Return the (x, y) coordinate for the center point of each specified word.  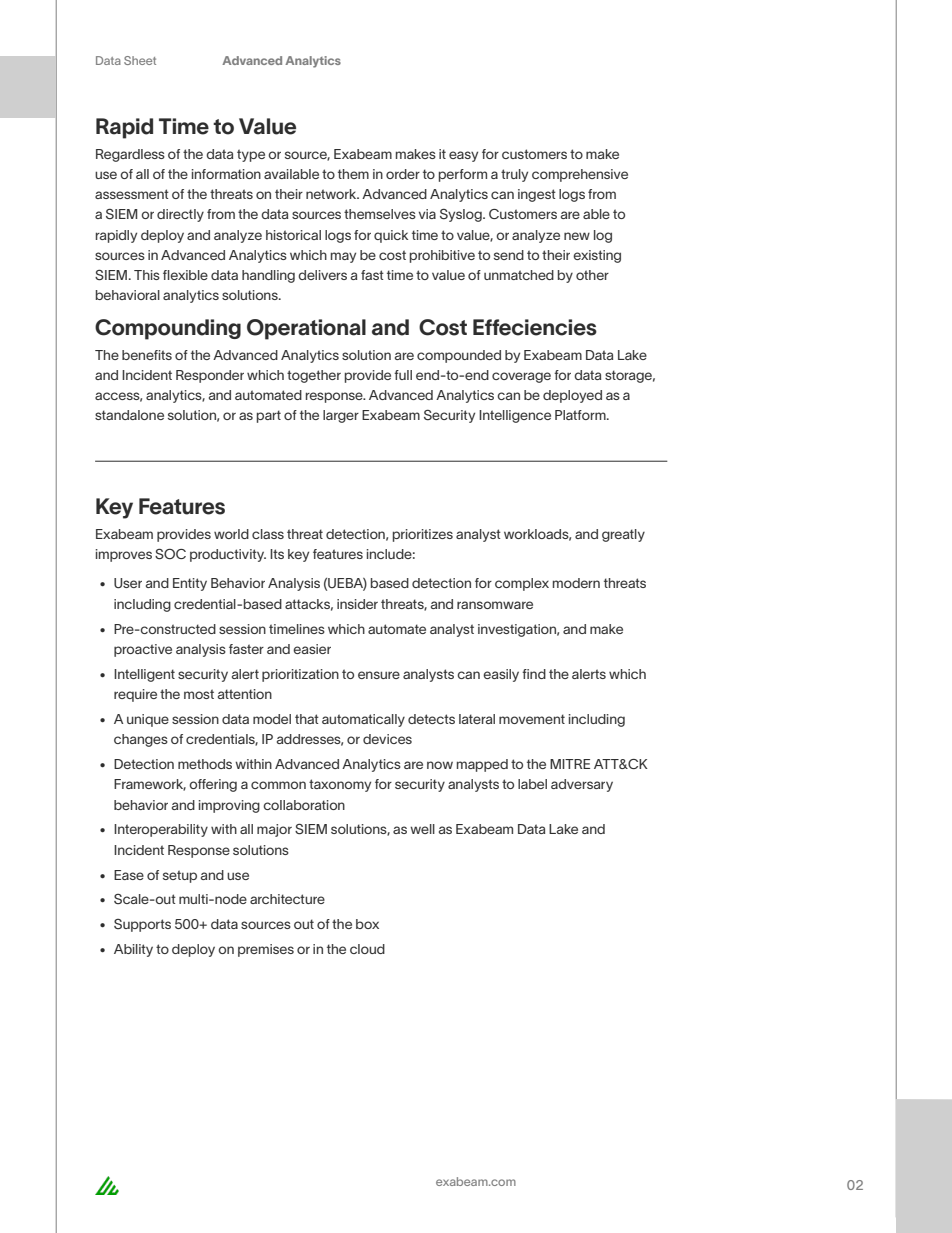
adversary (582, 785)
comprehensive (580, 175)
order (403, 174)
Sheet (140, 60)
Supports (142, 925)
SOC (170, 554)
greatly (623, 535)
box (367, 924)
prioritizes (423, 535)
